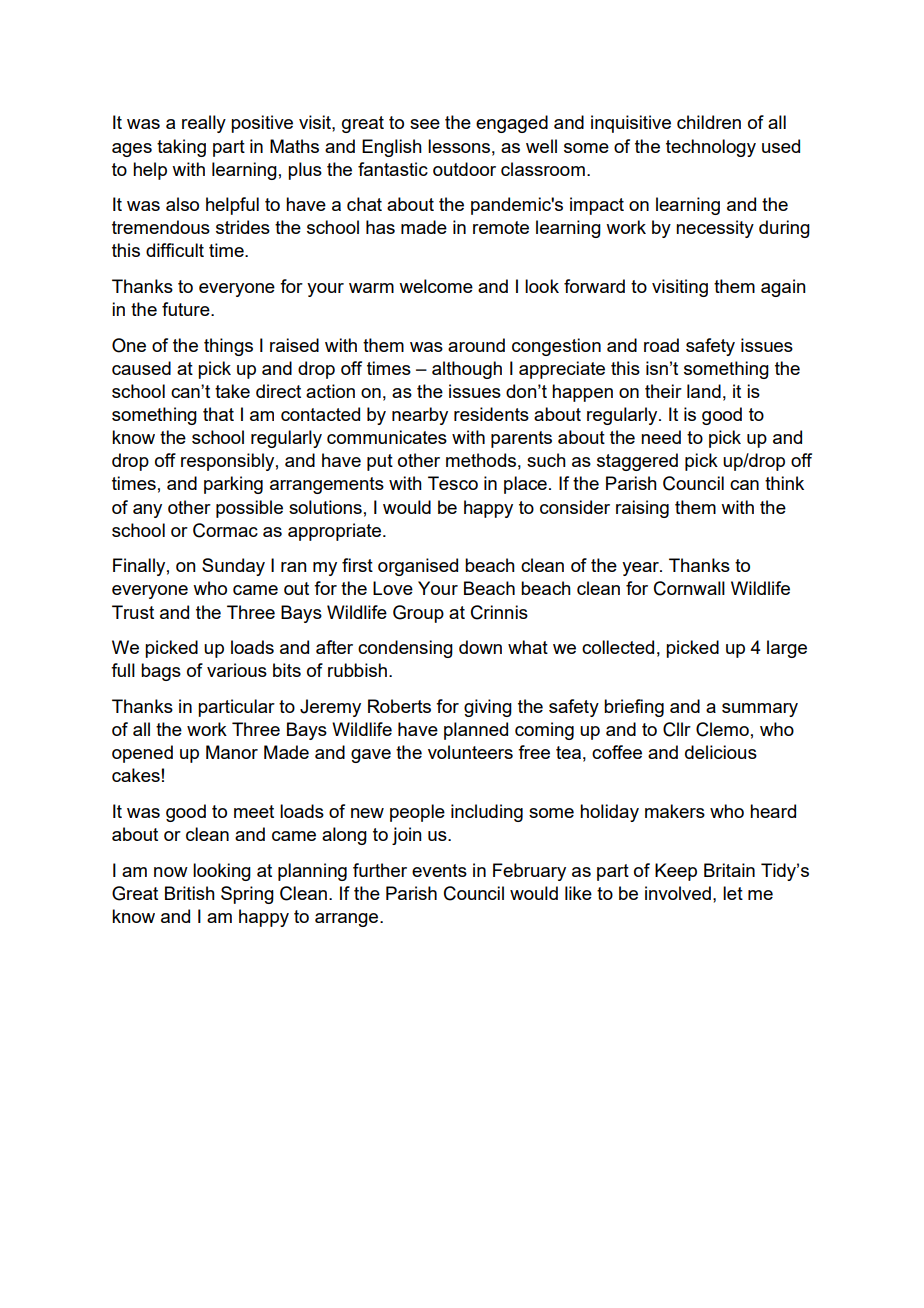 The height and width of the page is (1308, 924). I want to click on land, so click(704, 391).
